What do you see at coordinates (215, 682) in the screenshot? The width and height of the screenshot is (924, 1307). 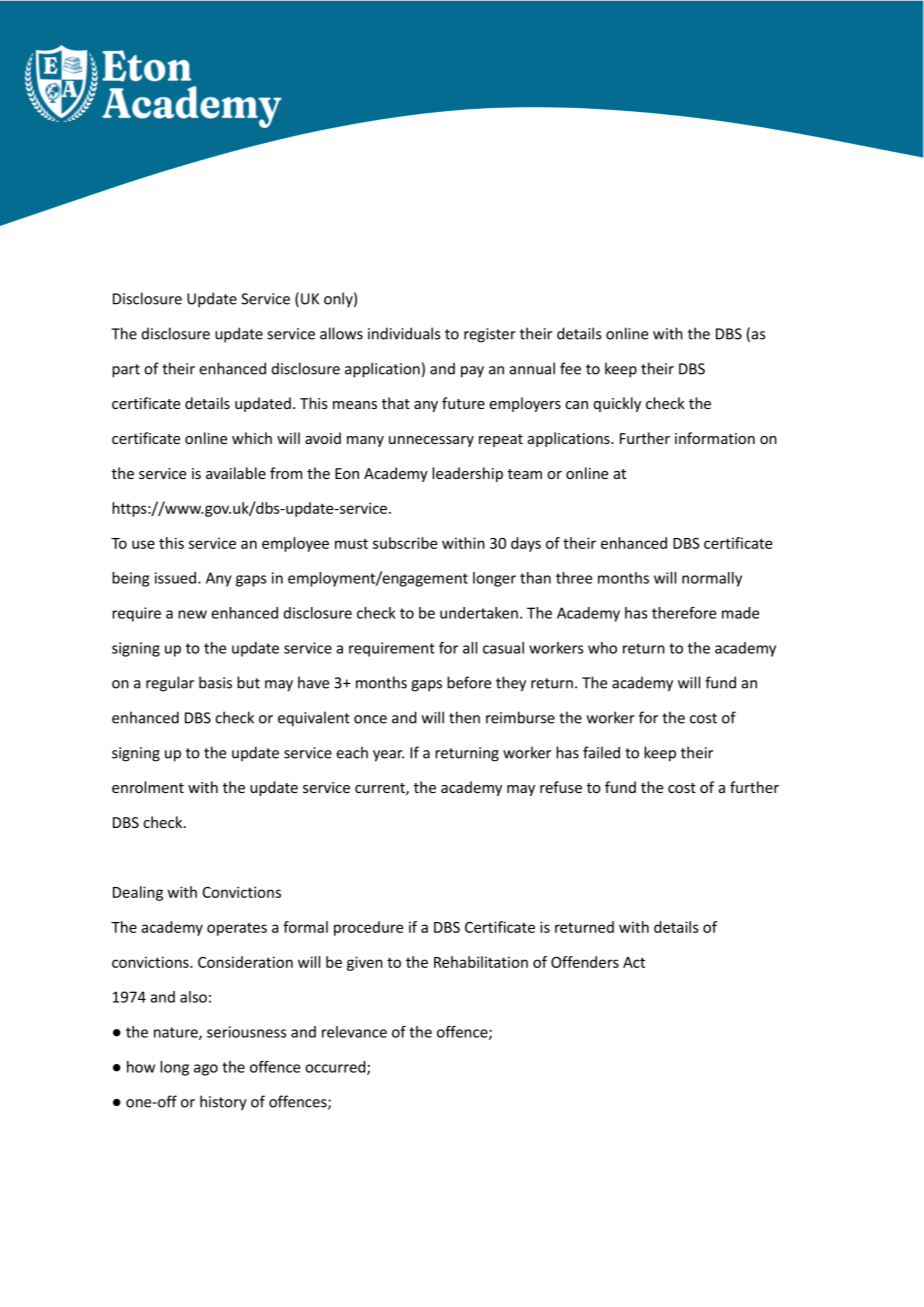 I see `basis` at bounding box center [215, 682].
